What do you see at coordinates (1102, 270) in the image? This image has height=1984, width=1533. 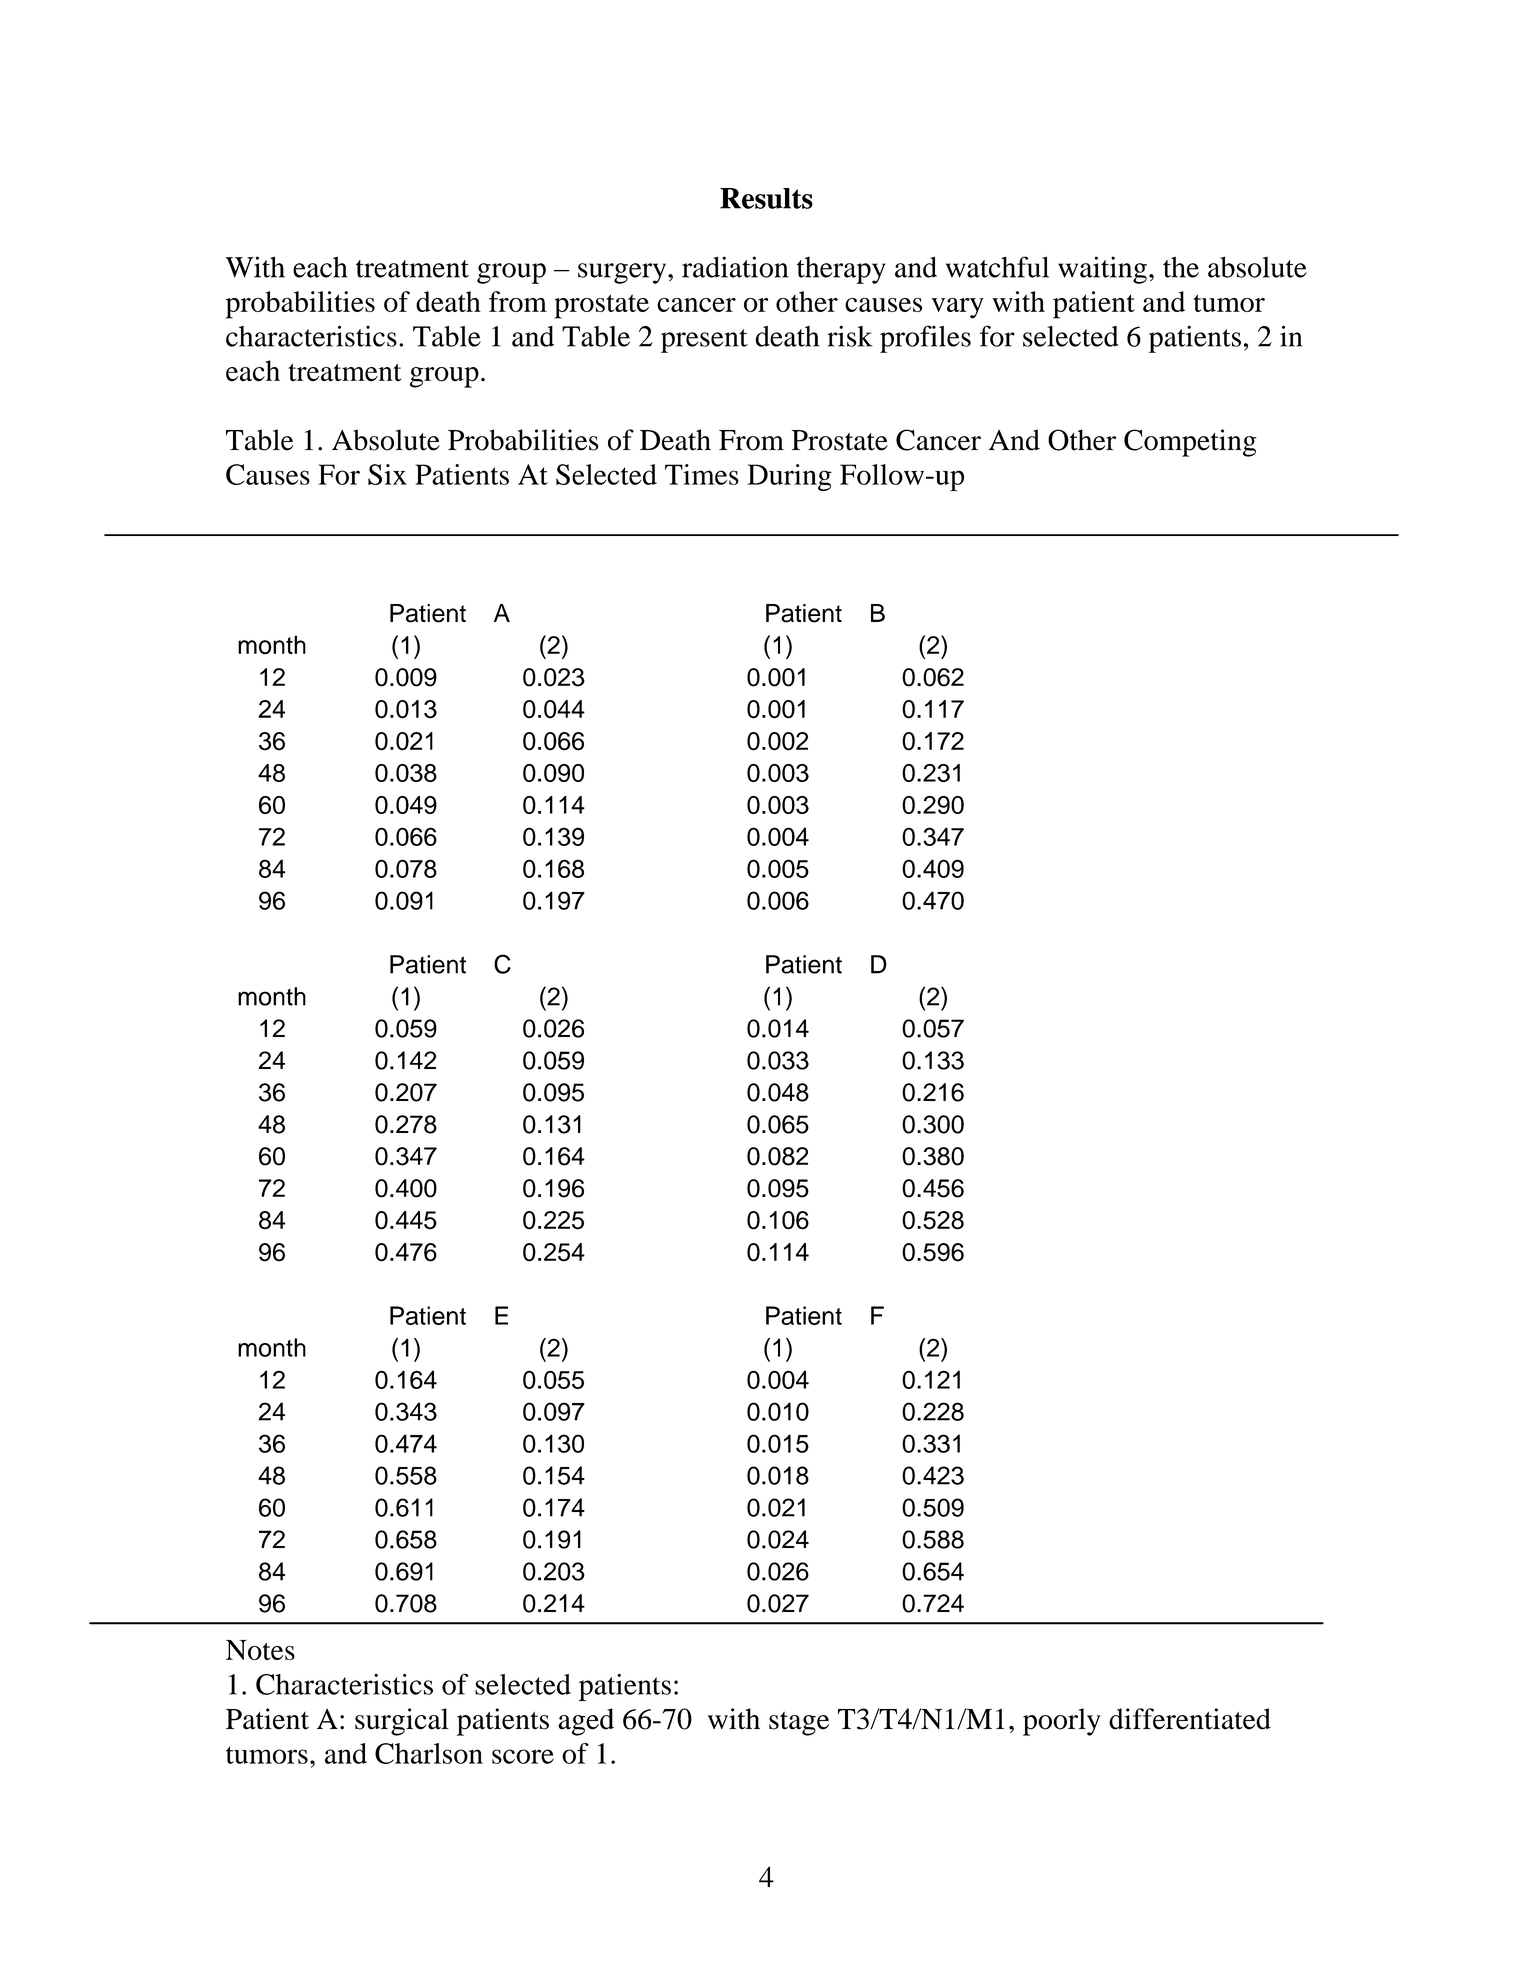 I see `waiting` at bounding box center [1102, 270].
